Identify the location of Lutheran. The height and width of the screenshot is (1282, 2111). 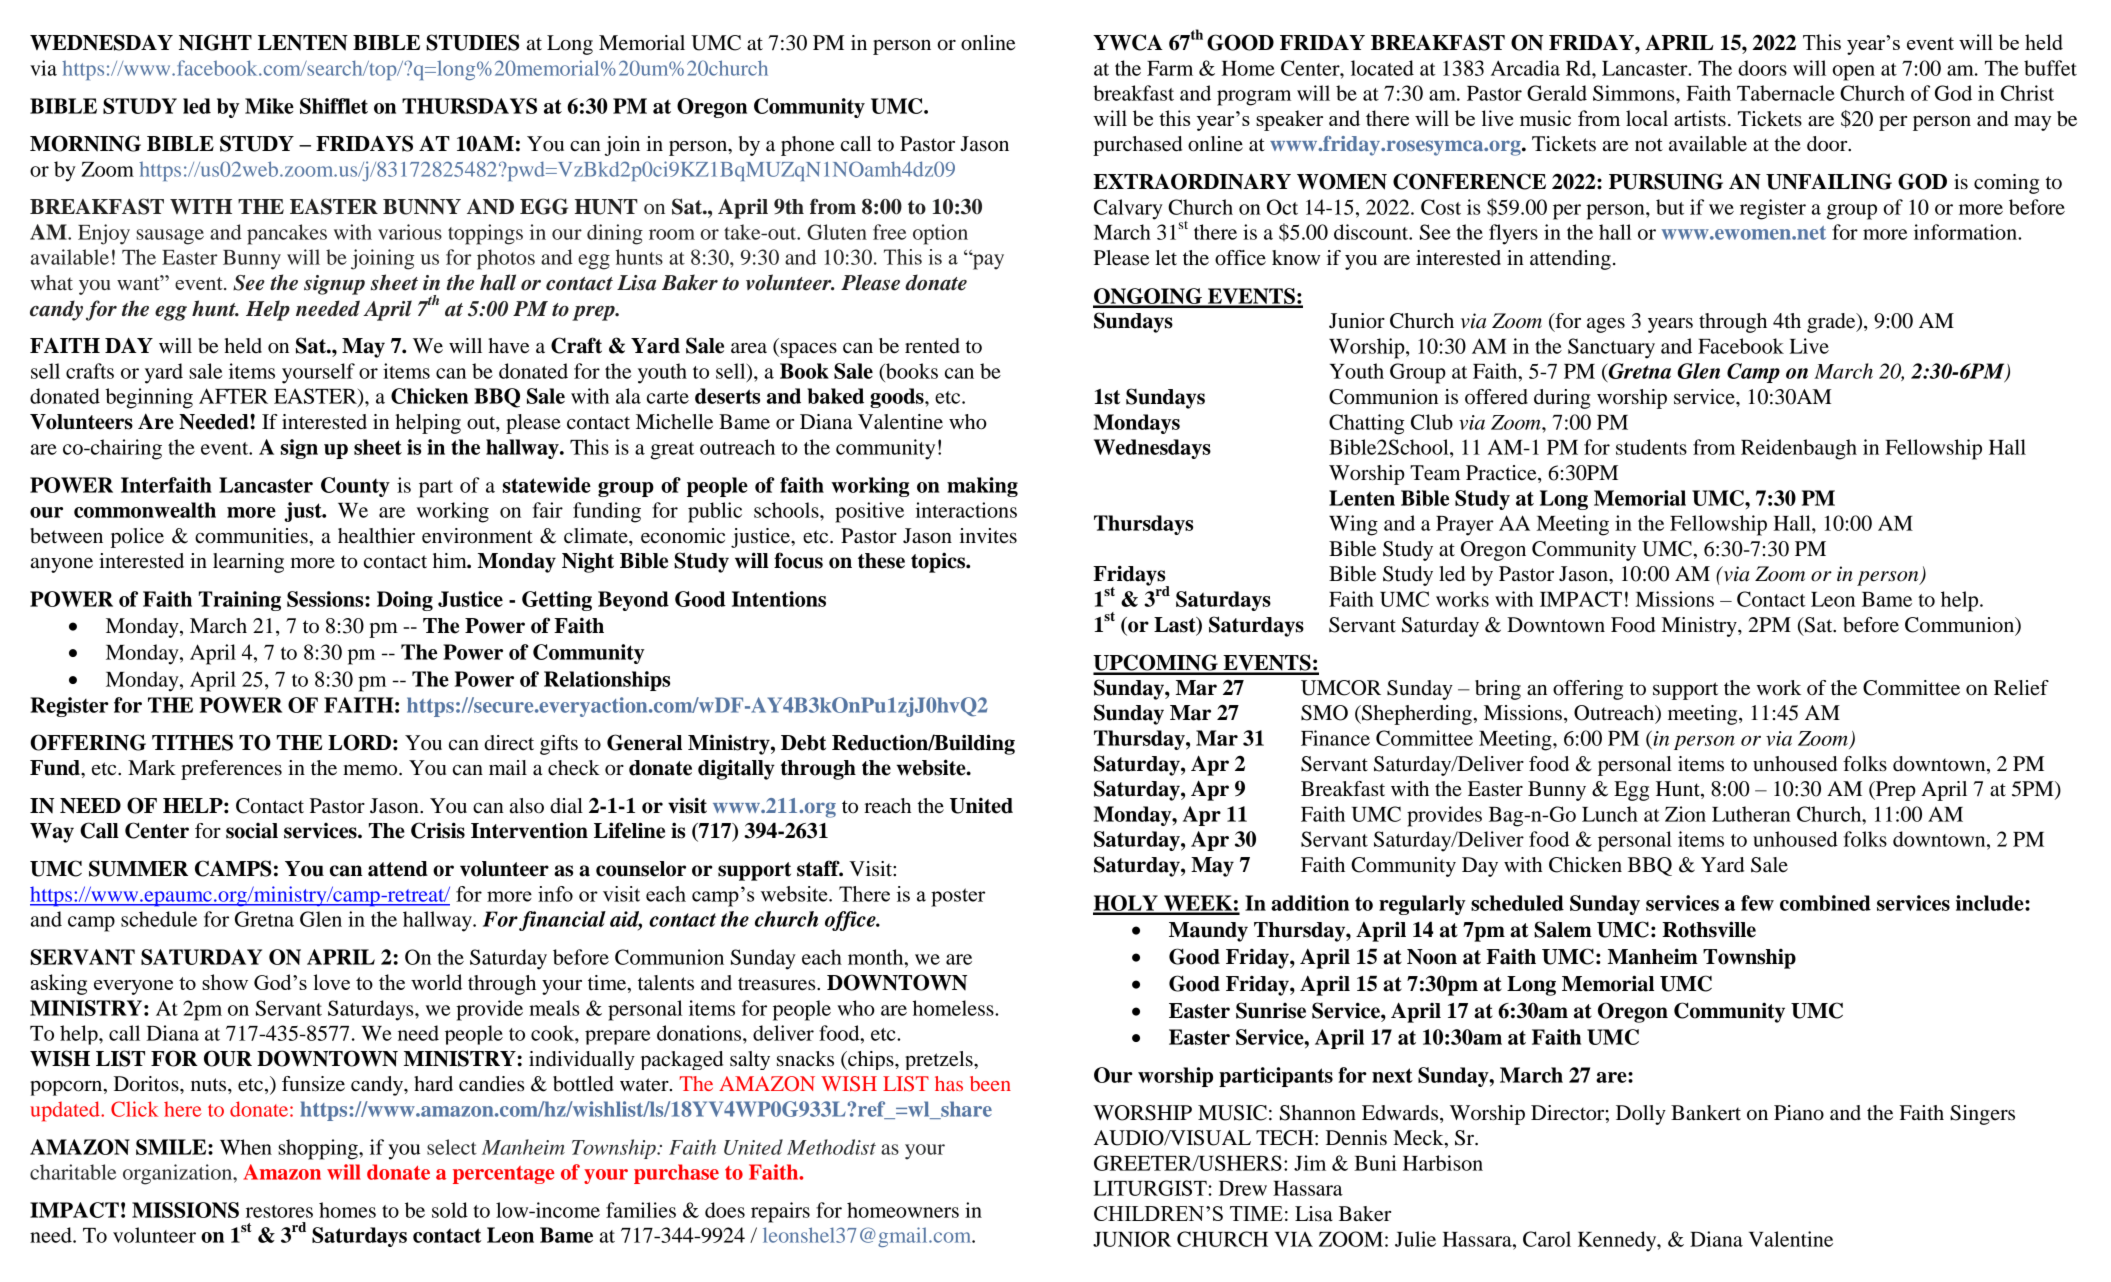
(1751, 814).
